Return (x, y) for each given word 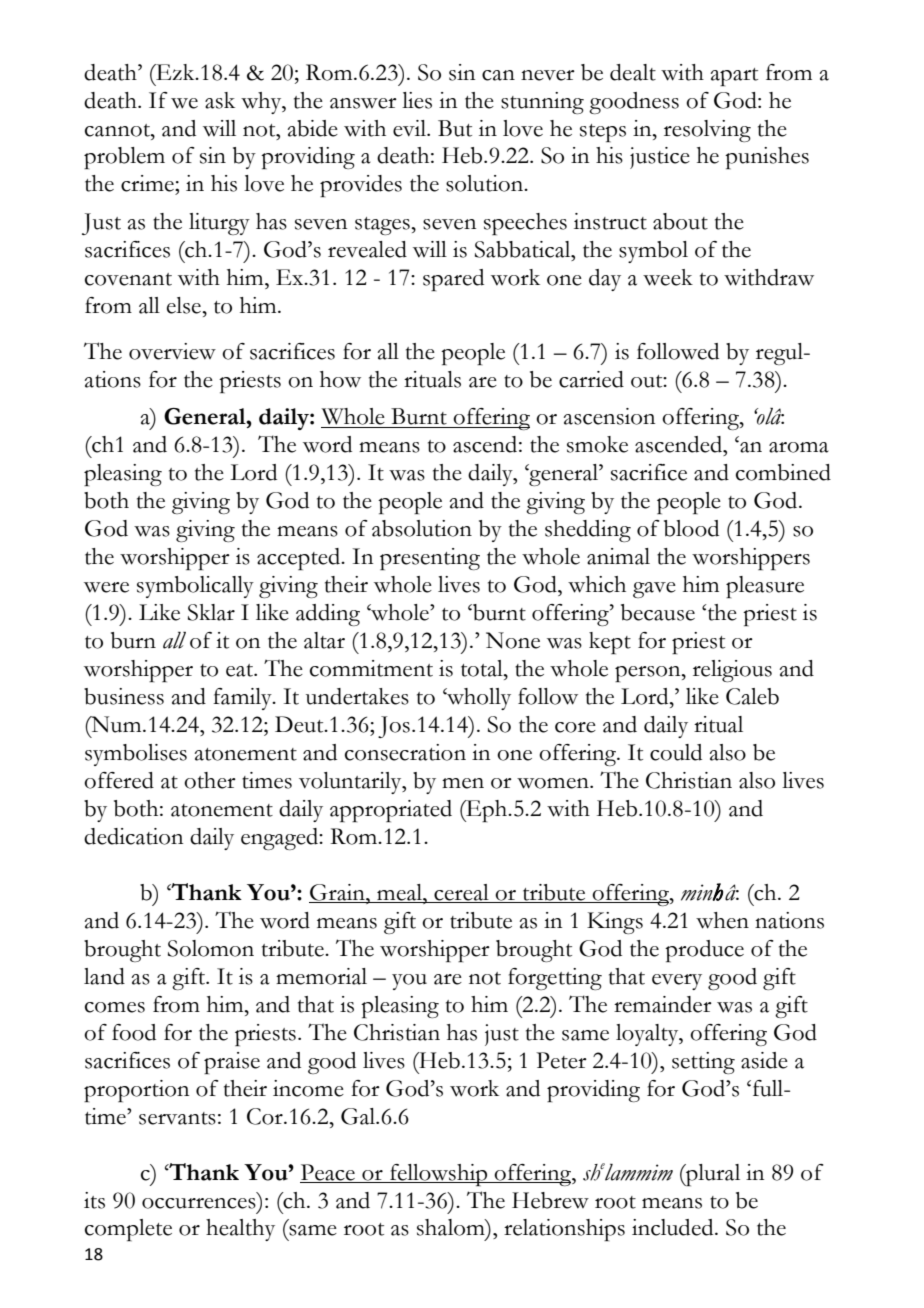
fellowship (439, 1175)
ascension (609, 416)
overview (172, 351)
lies (417, 100)
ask (220, 100)
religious (732, 671)
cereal (461, 893)
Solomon (211, 948)
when (722, 920)
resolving (707, 131)
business (124, 696)
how (340, 379)
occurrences (199, 1203)
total (483, 668)
